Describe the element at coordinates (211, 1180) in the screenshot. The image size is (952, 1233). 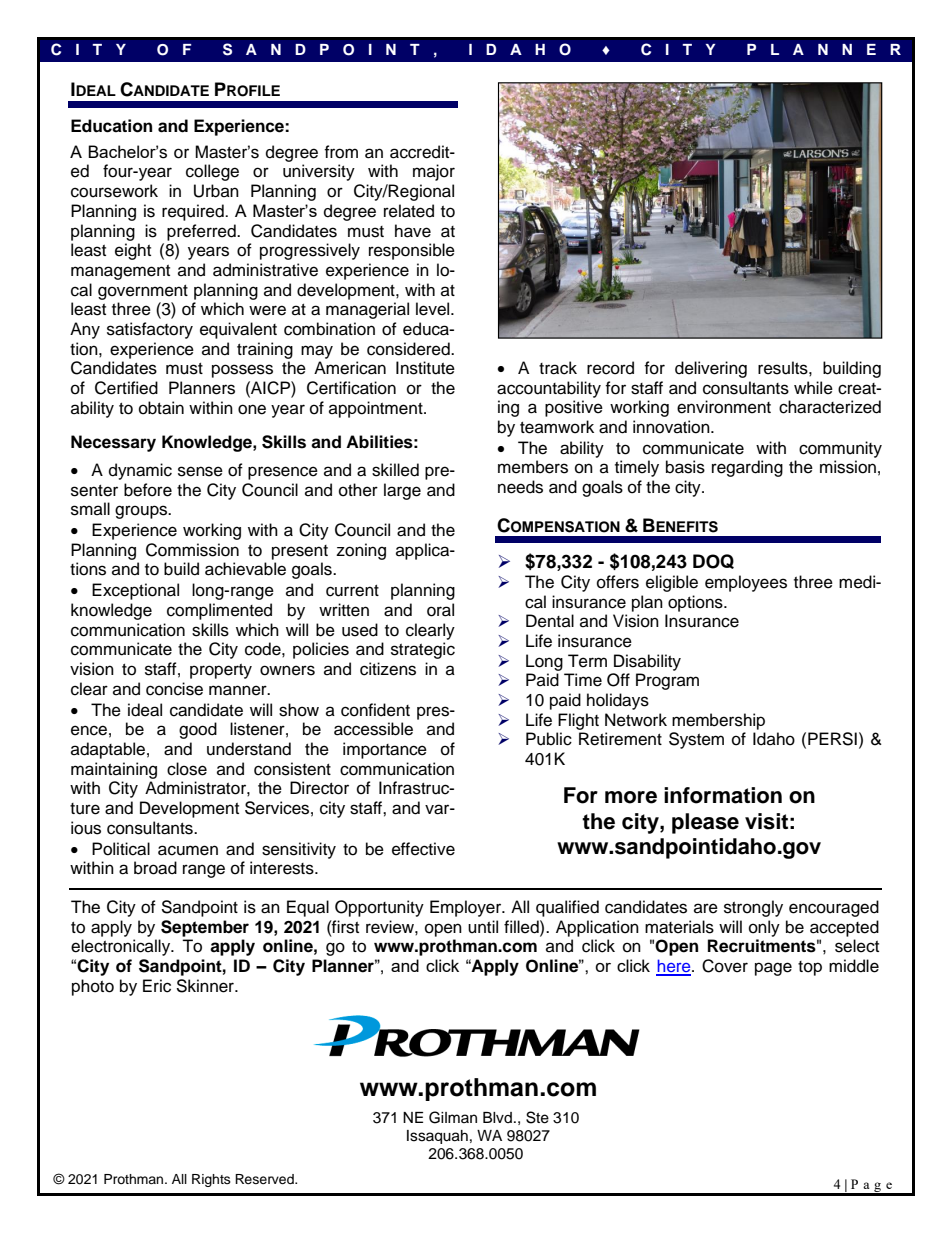
I see `Rights` at that location.
